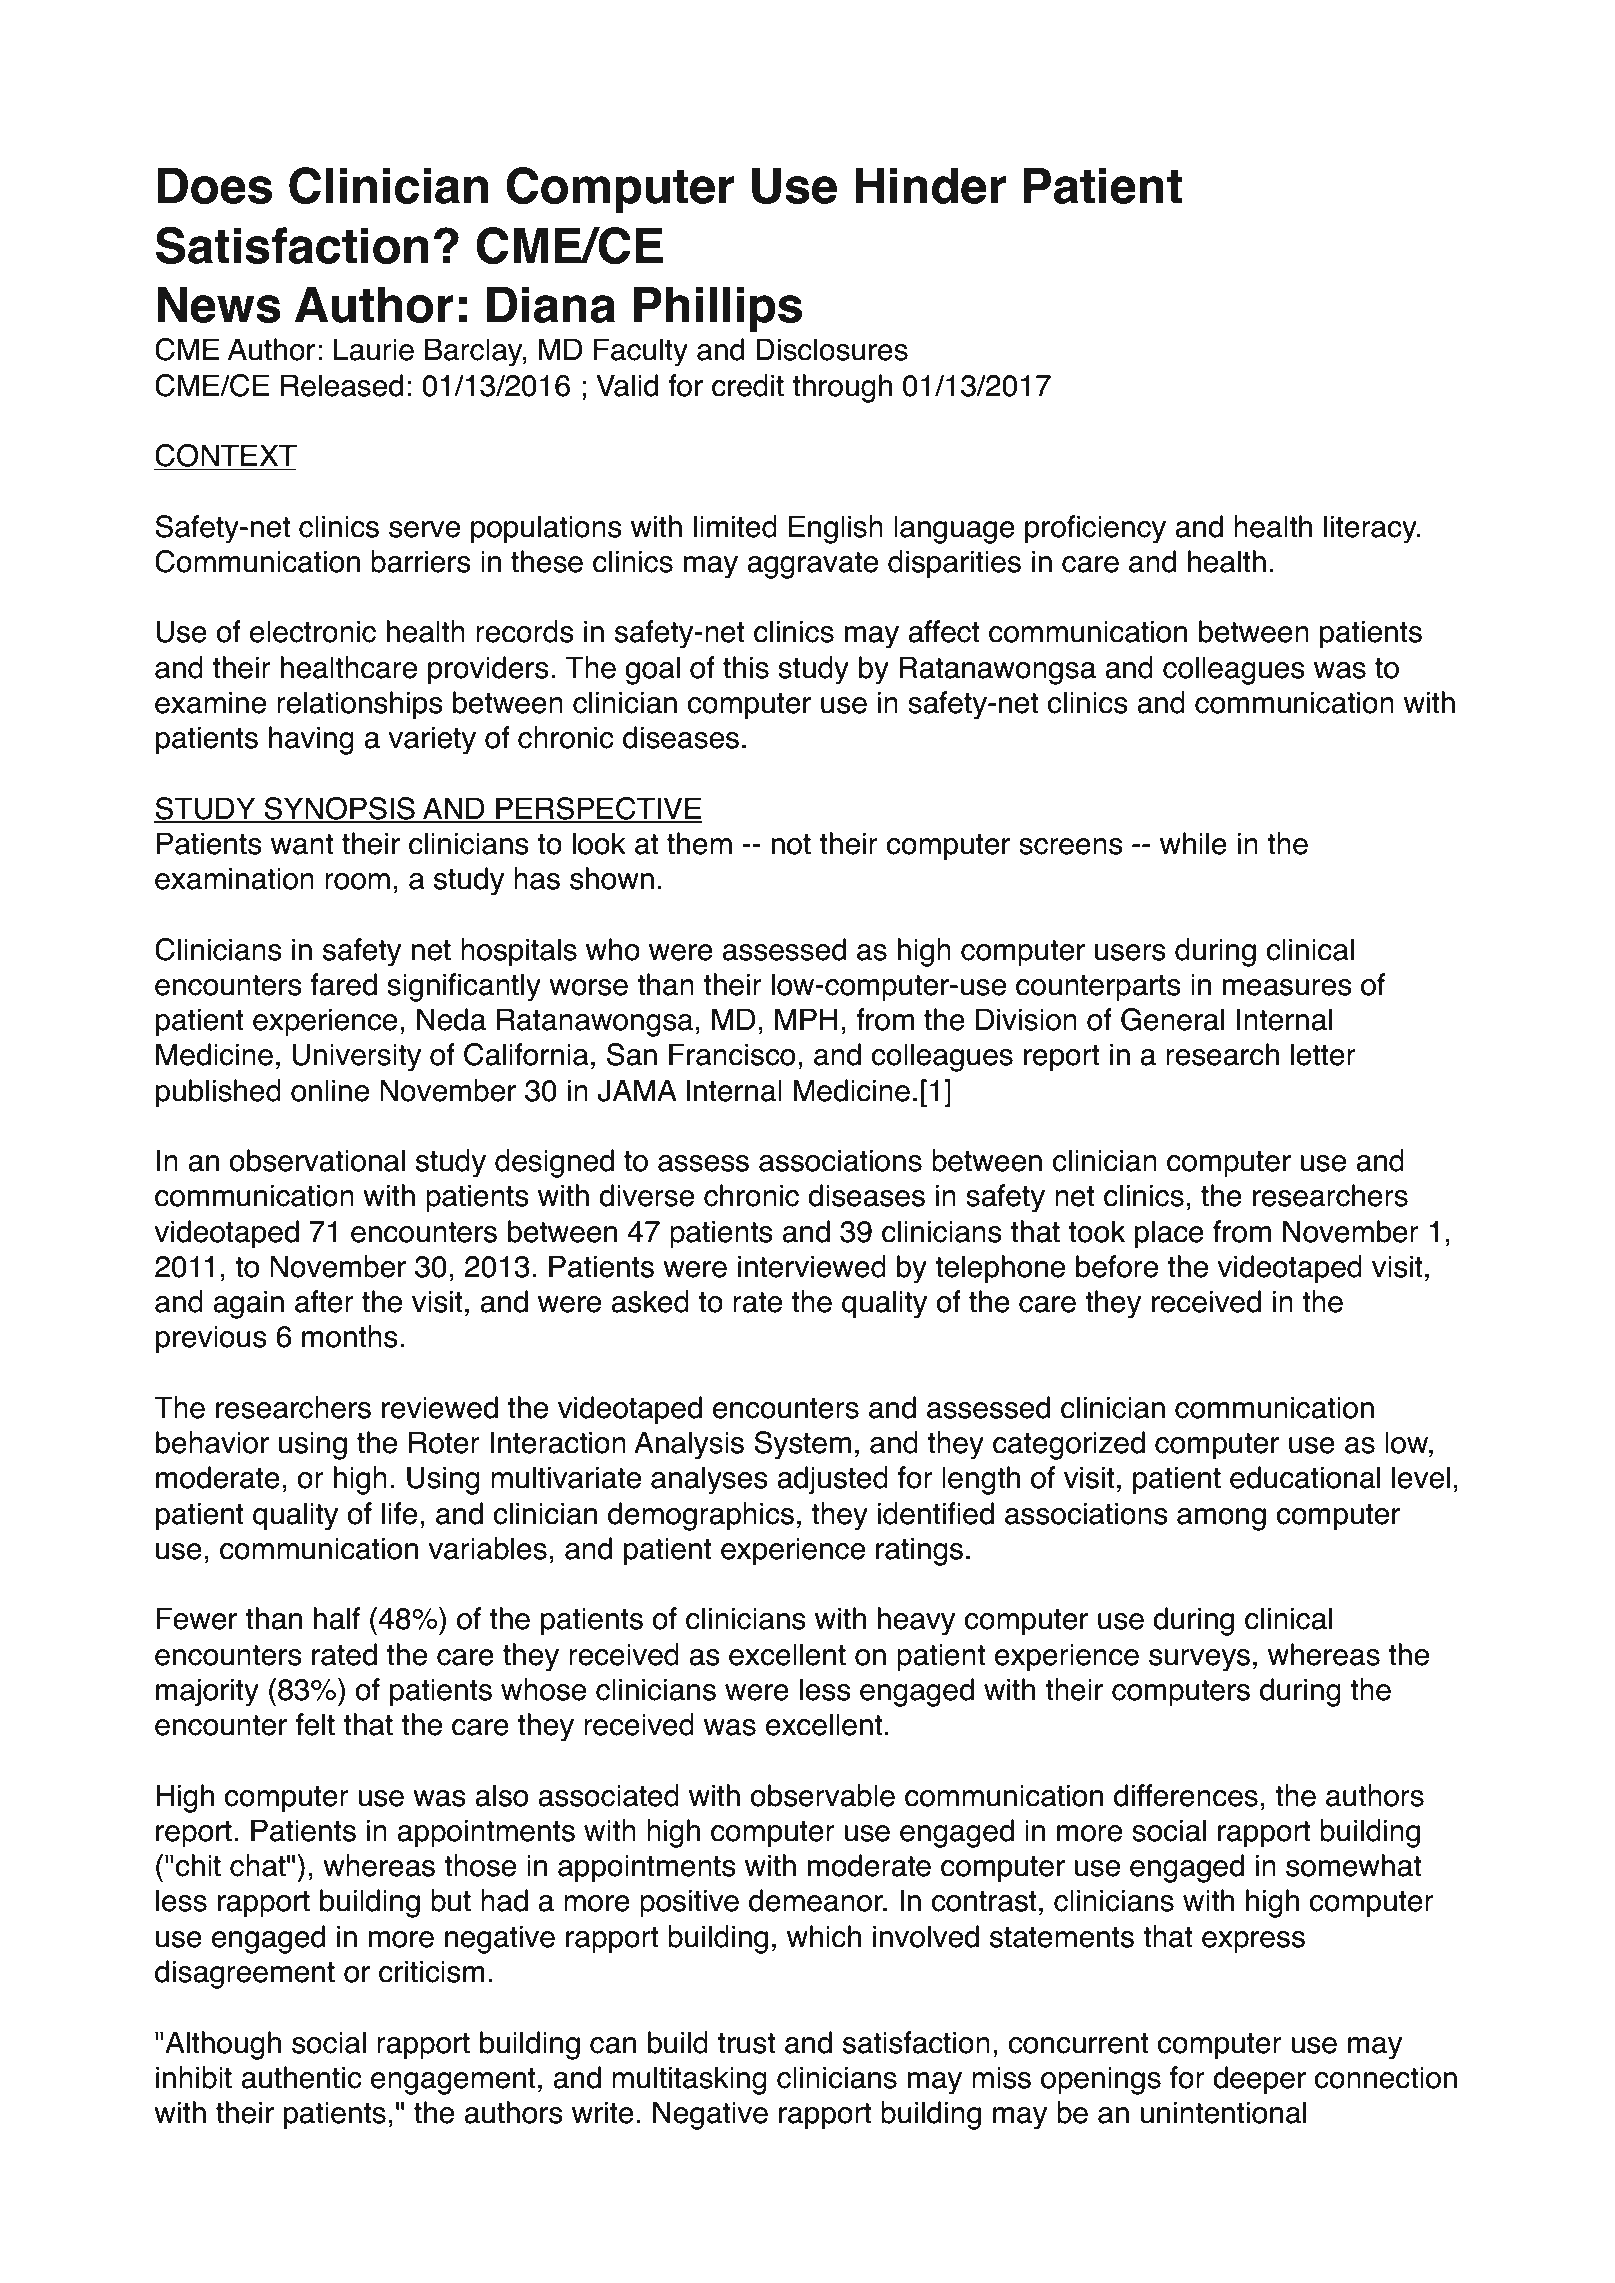  Describe the element at coordinates (812, 1266) in the document. I see `interviewed` at that location.
